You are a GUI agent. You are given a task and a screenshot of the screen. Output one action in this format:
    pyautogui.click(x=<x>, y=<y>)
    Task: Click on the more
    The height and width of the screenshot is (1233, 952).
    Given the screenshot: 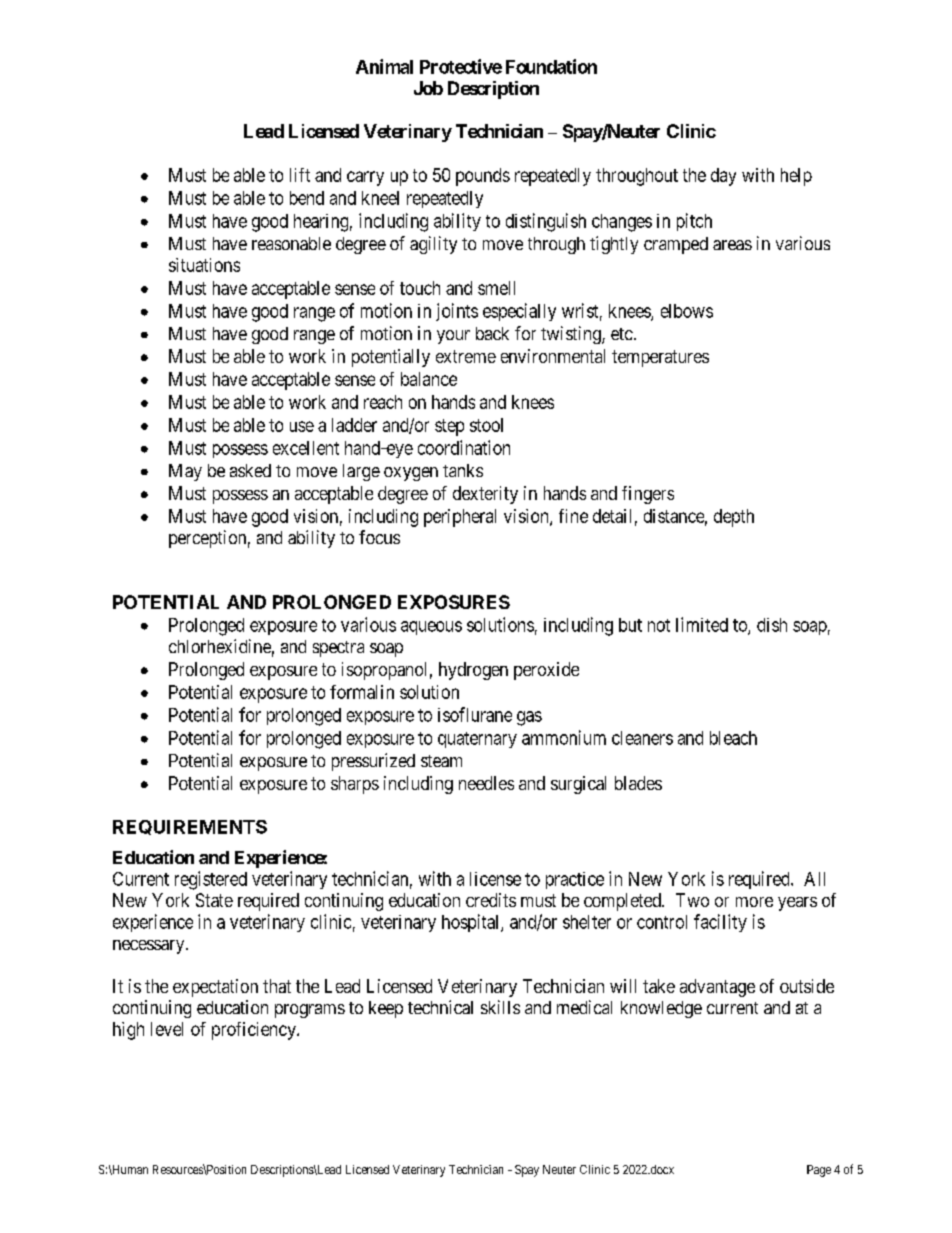 What is the action you would take?
    pyautogui.click(x=754, y=902)
